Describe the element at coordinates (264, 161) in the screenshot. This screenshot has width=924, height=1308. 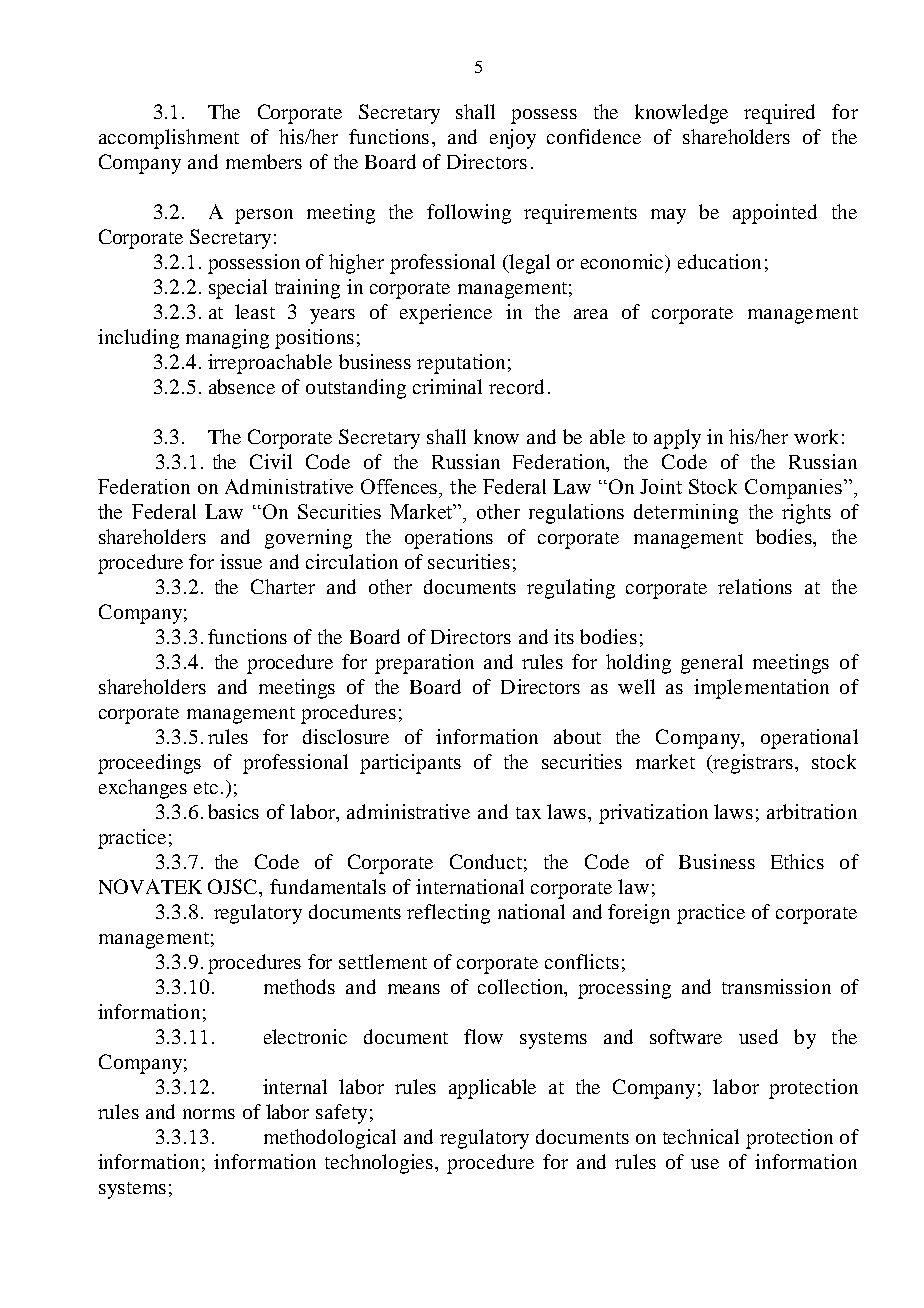
I see `members` at that location.
